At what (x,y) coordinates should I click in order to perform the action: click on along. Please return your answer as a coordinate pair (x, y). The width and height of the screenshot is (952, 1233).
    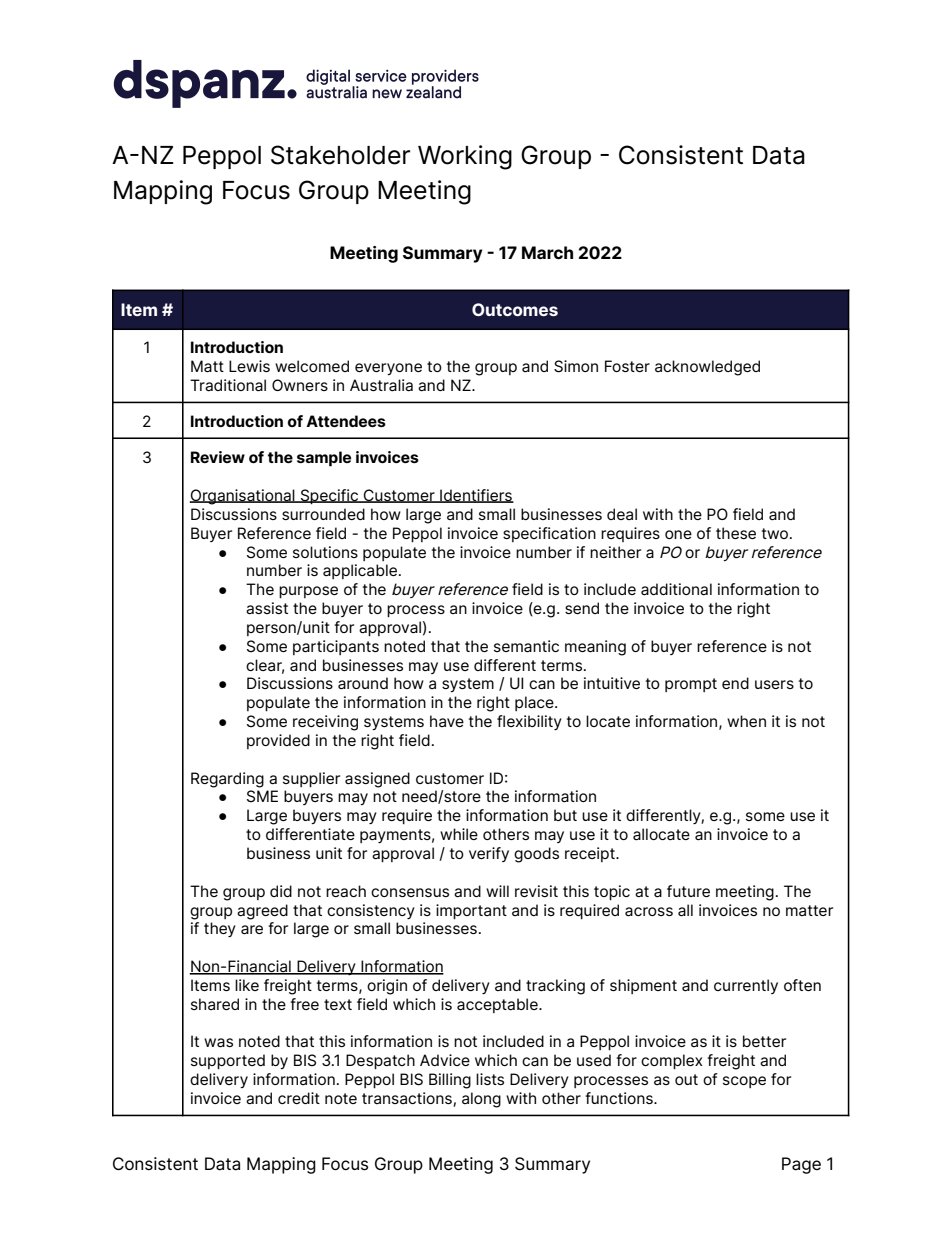
    Looking at the image, I should click on (481, 1100).
